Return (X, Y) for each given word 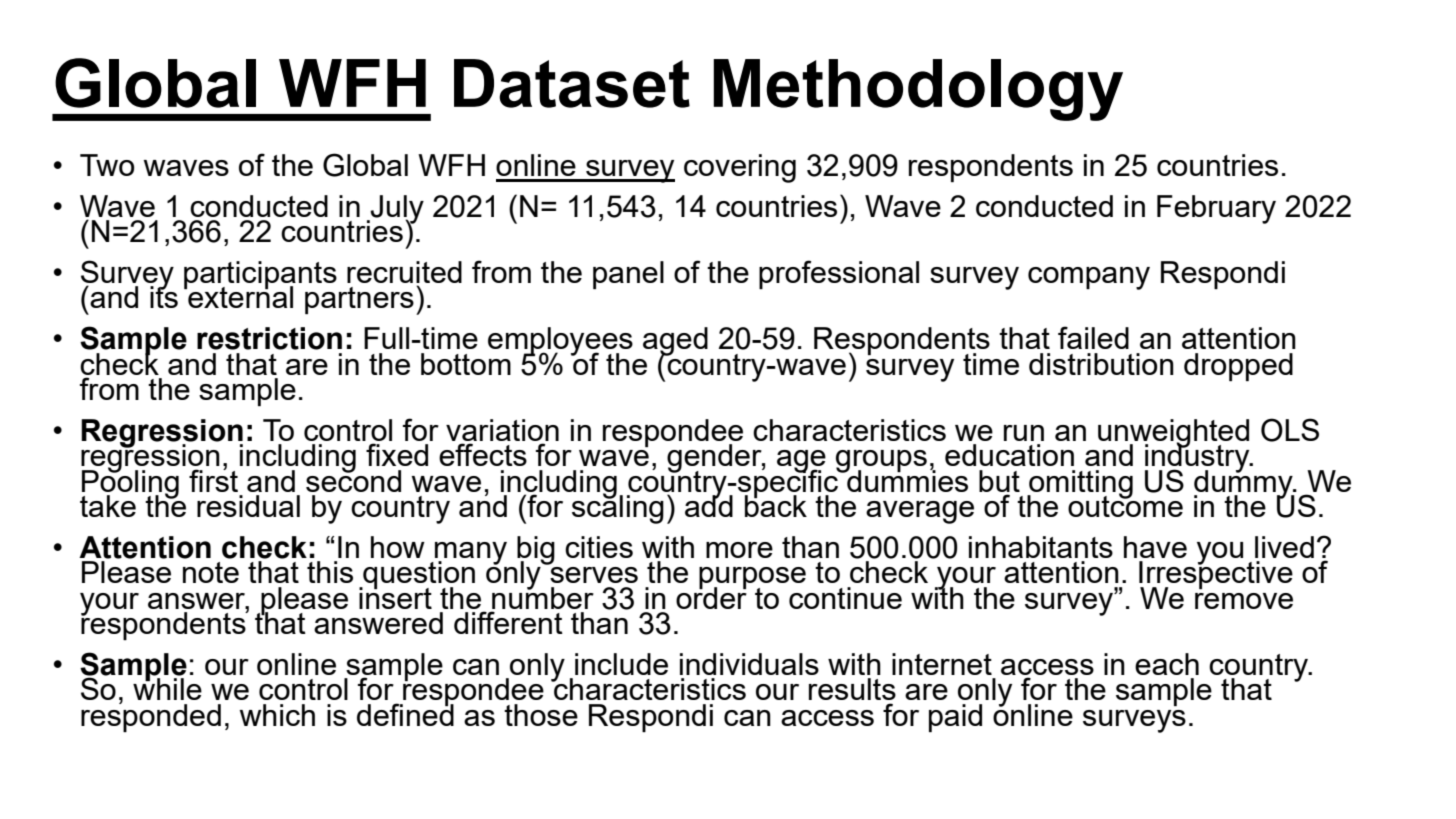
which (277, 715)
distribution (1101, 364)
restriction (269, 338)
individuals (749, 664)
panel (628, 275)
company (1089, 278)
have (1155, 547)
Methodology (918, 90)
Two (107, 165)
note (211, 572)
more (739, 550)
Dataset (572, 83)
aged (675, 342)
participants (260, 276)
